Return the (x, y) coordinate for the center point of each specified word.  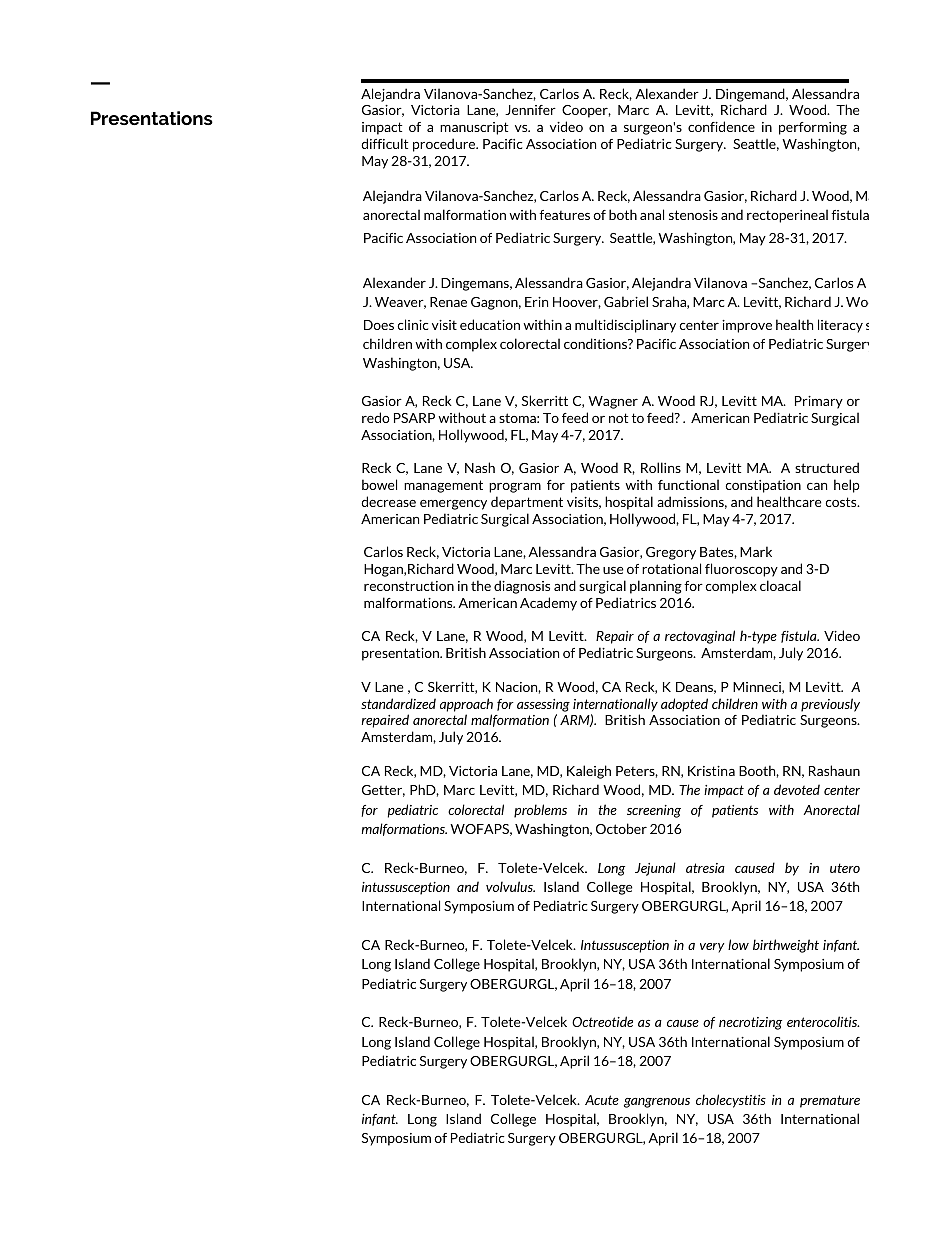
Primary (819, 402)
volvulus (510, 886)
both (623, 214)
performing (813, 128)
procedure (445, 145)
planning (656, 587)
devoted (797, 789)
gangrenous (657, 1103)
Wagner (613, 402)
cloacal (780, 585)
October (621, 828)
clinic (412, 324)
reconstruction (409, 586)
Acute (602, 1100)
